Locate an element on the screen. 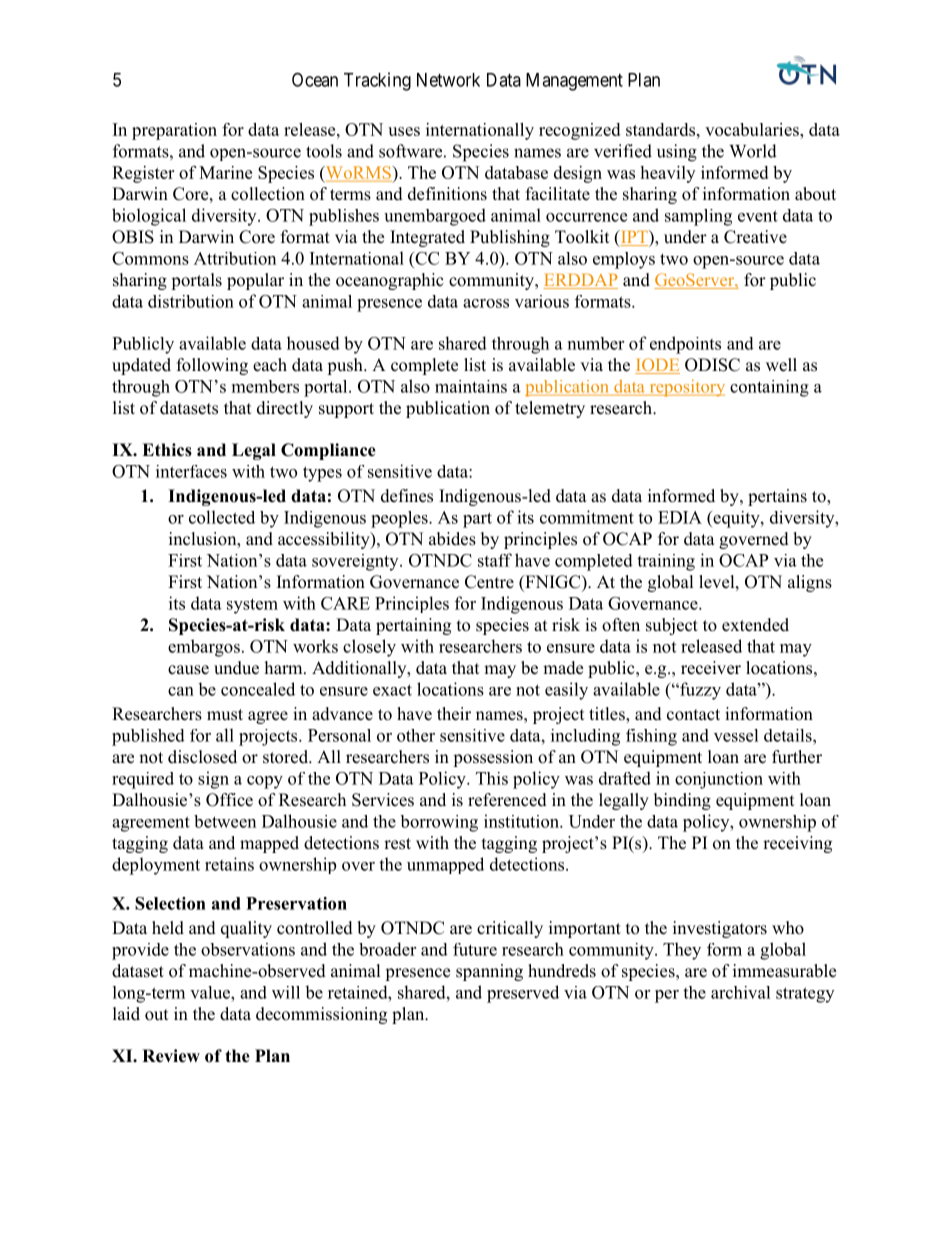  receiver is located at coordinates (711, 668).
